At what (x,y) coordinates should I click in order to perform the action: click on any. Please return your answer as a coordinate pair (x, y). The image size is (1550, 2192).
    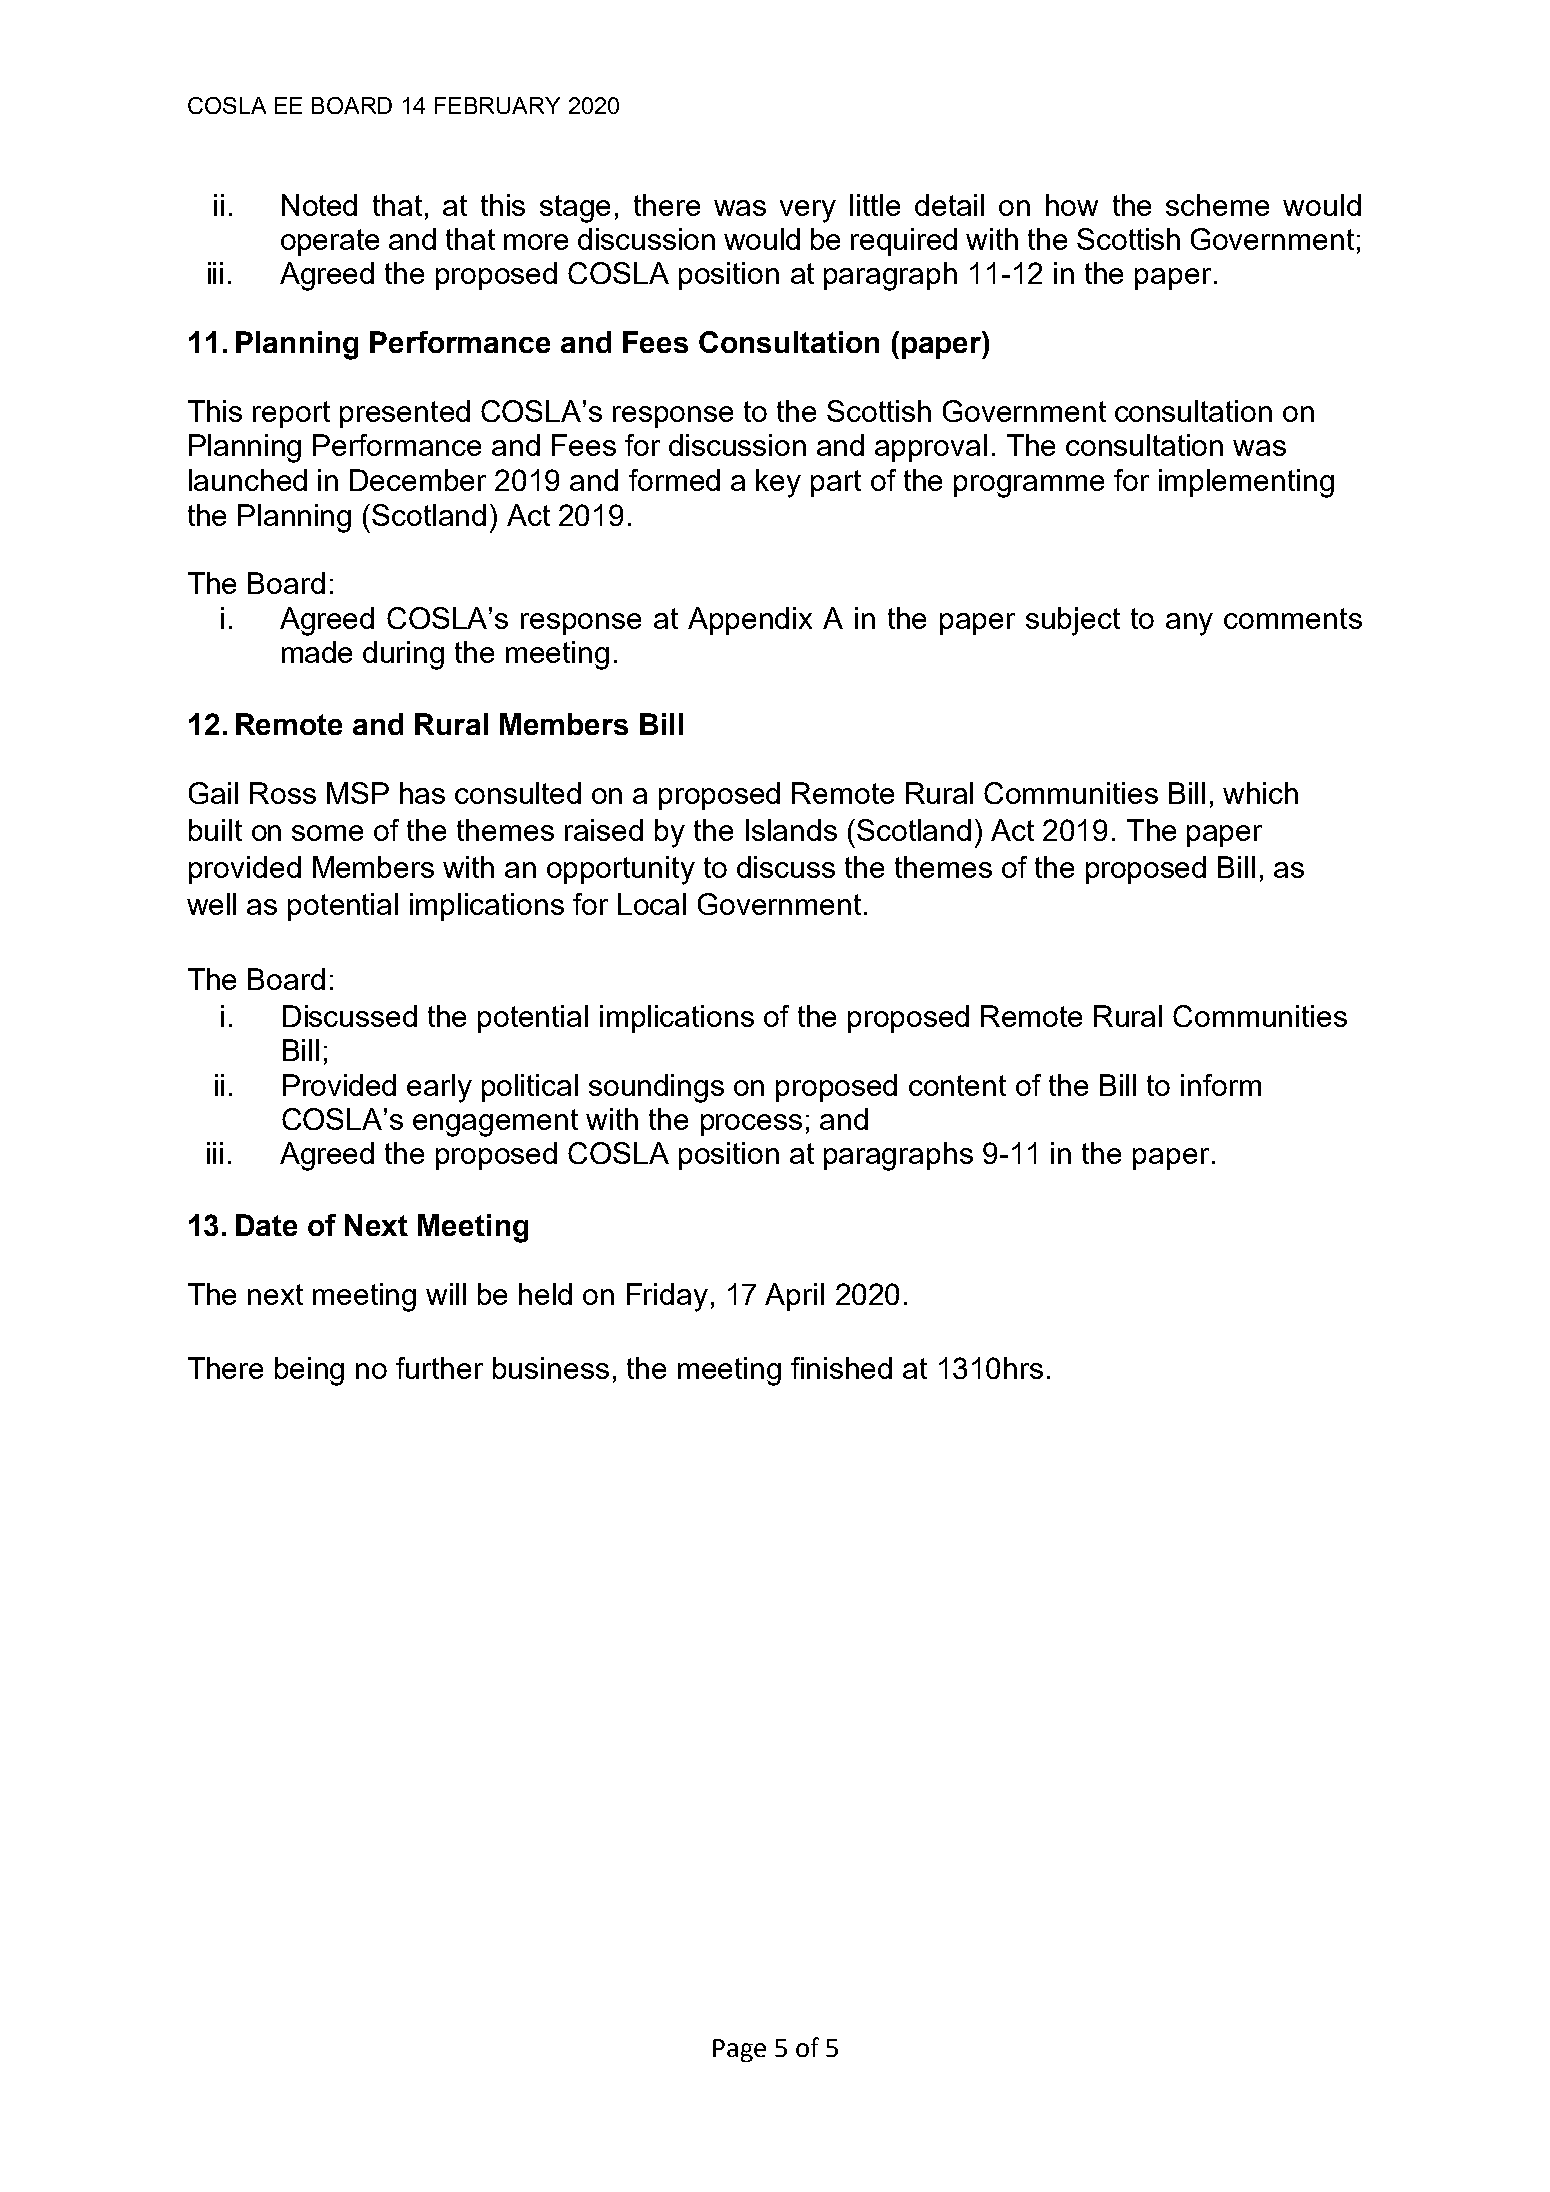
    Looking at the image, I should click on (1189, 624).
